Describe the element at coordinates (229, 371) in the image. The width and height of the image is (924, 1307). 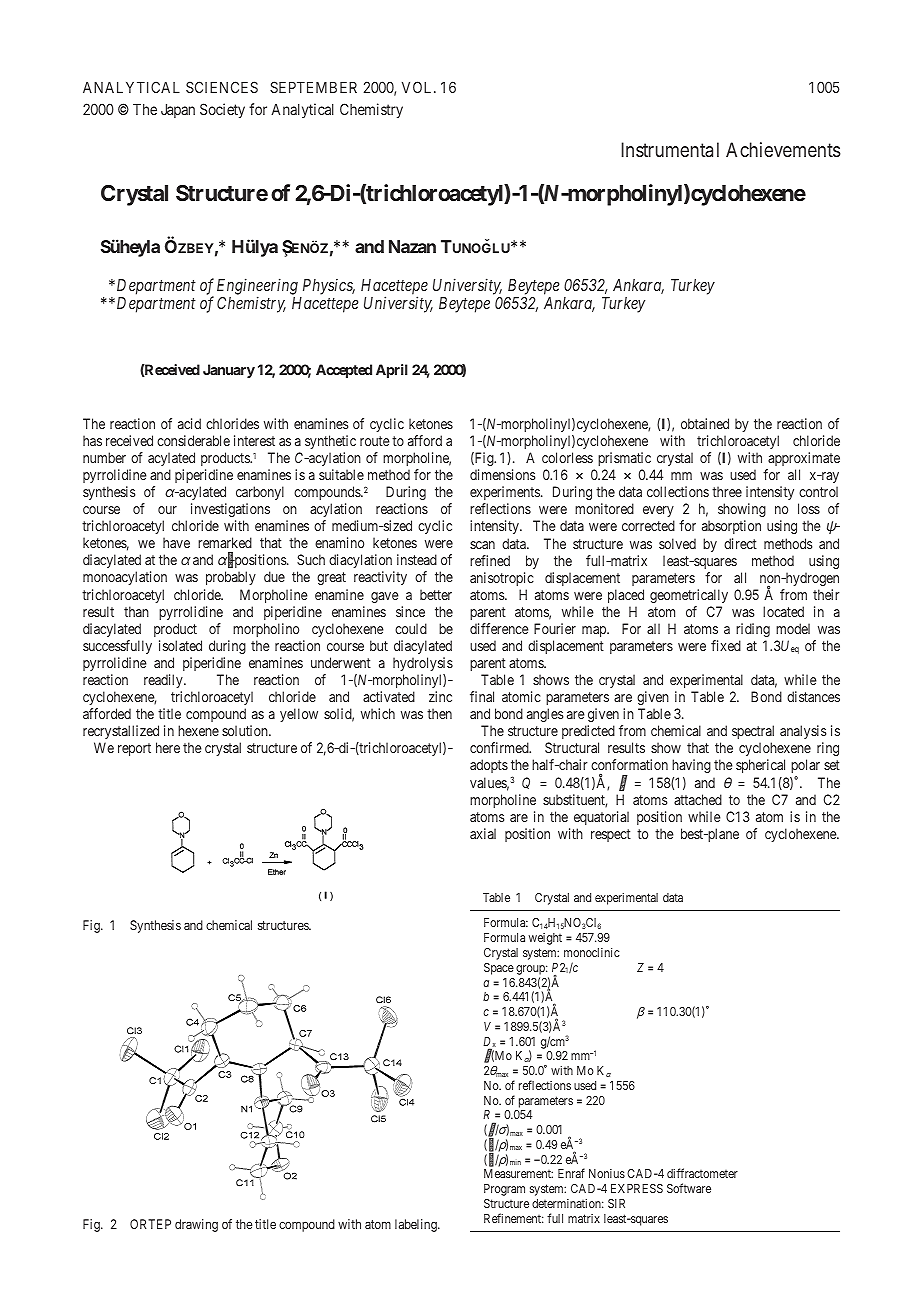
I see `January` at that location.
